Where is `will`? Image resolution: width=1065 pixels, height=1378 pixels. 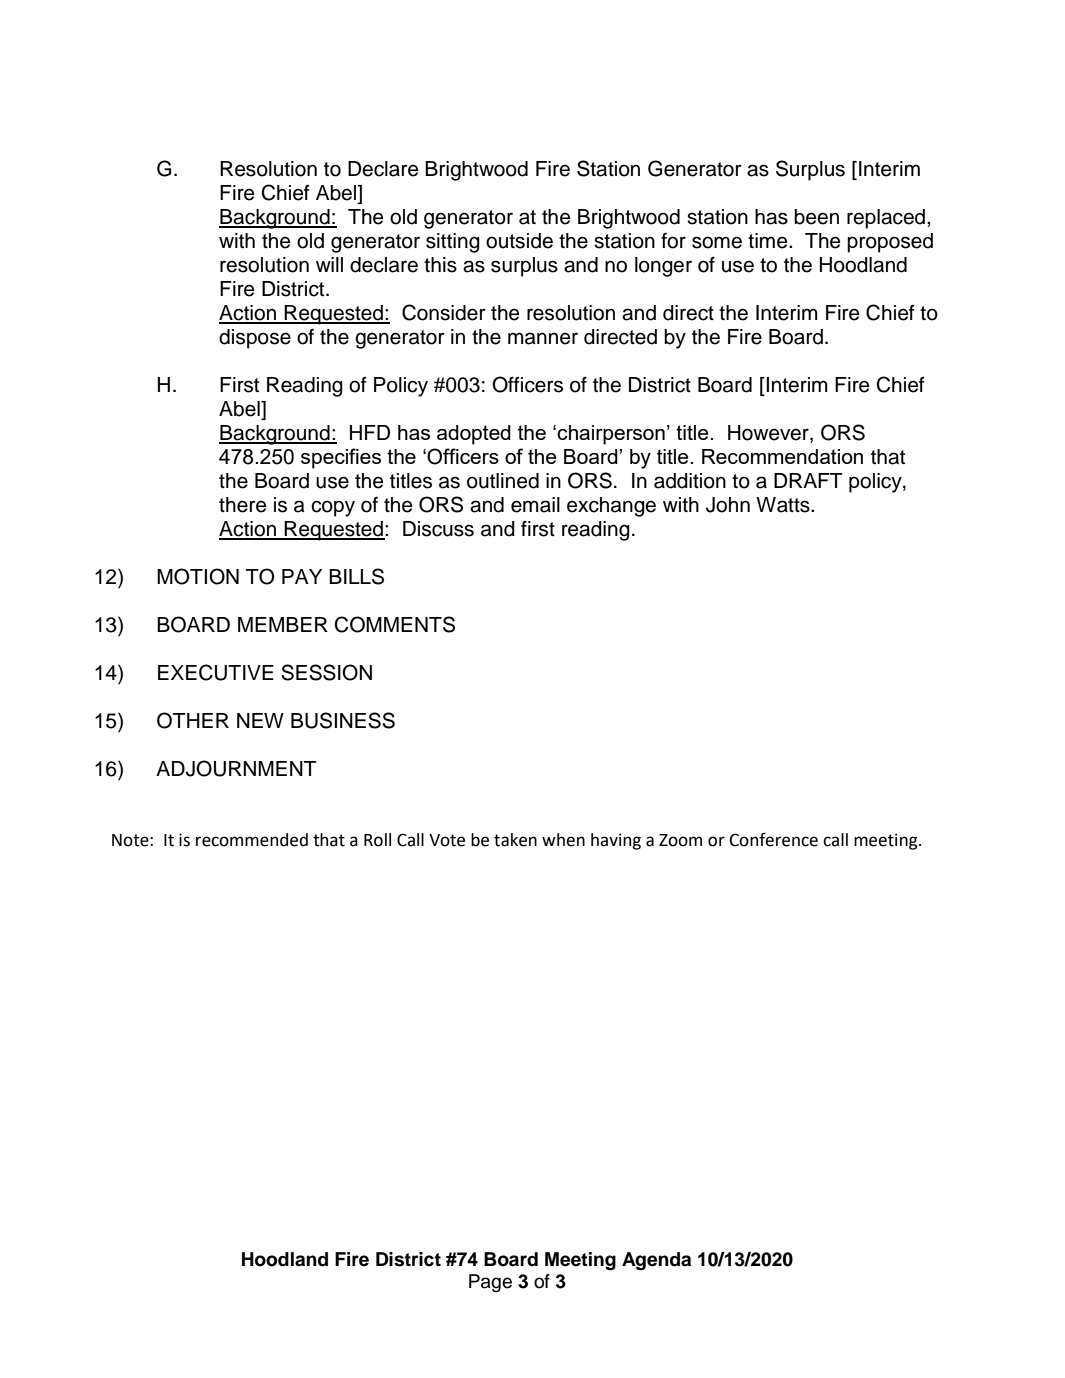
will is located at coordinates (329, 264).
